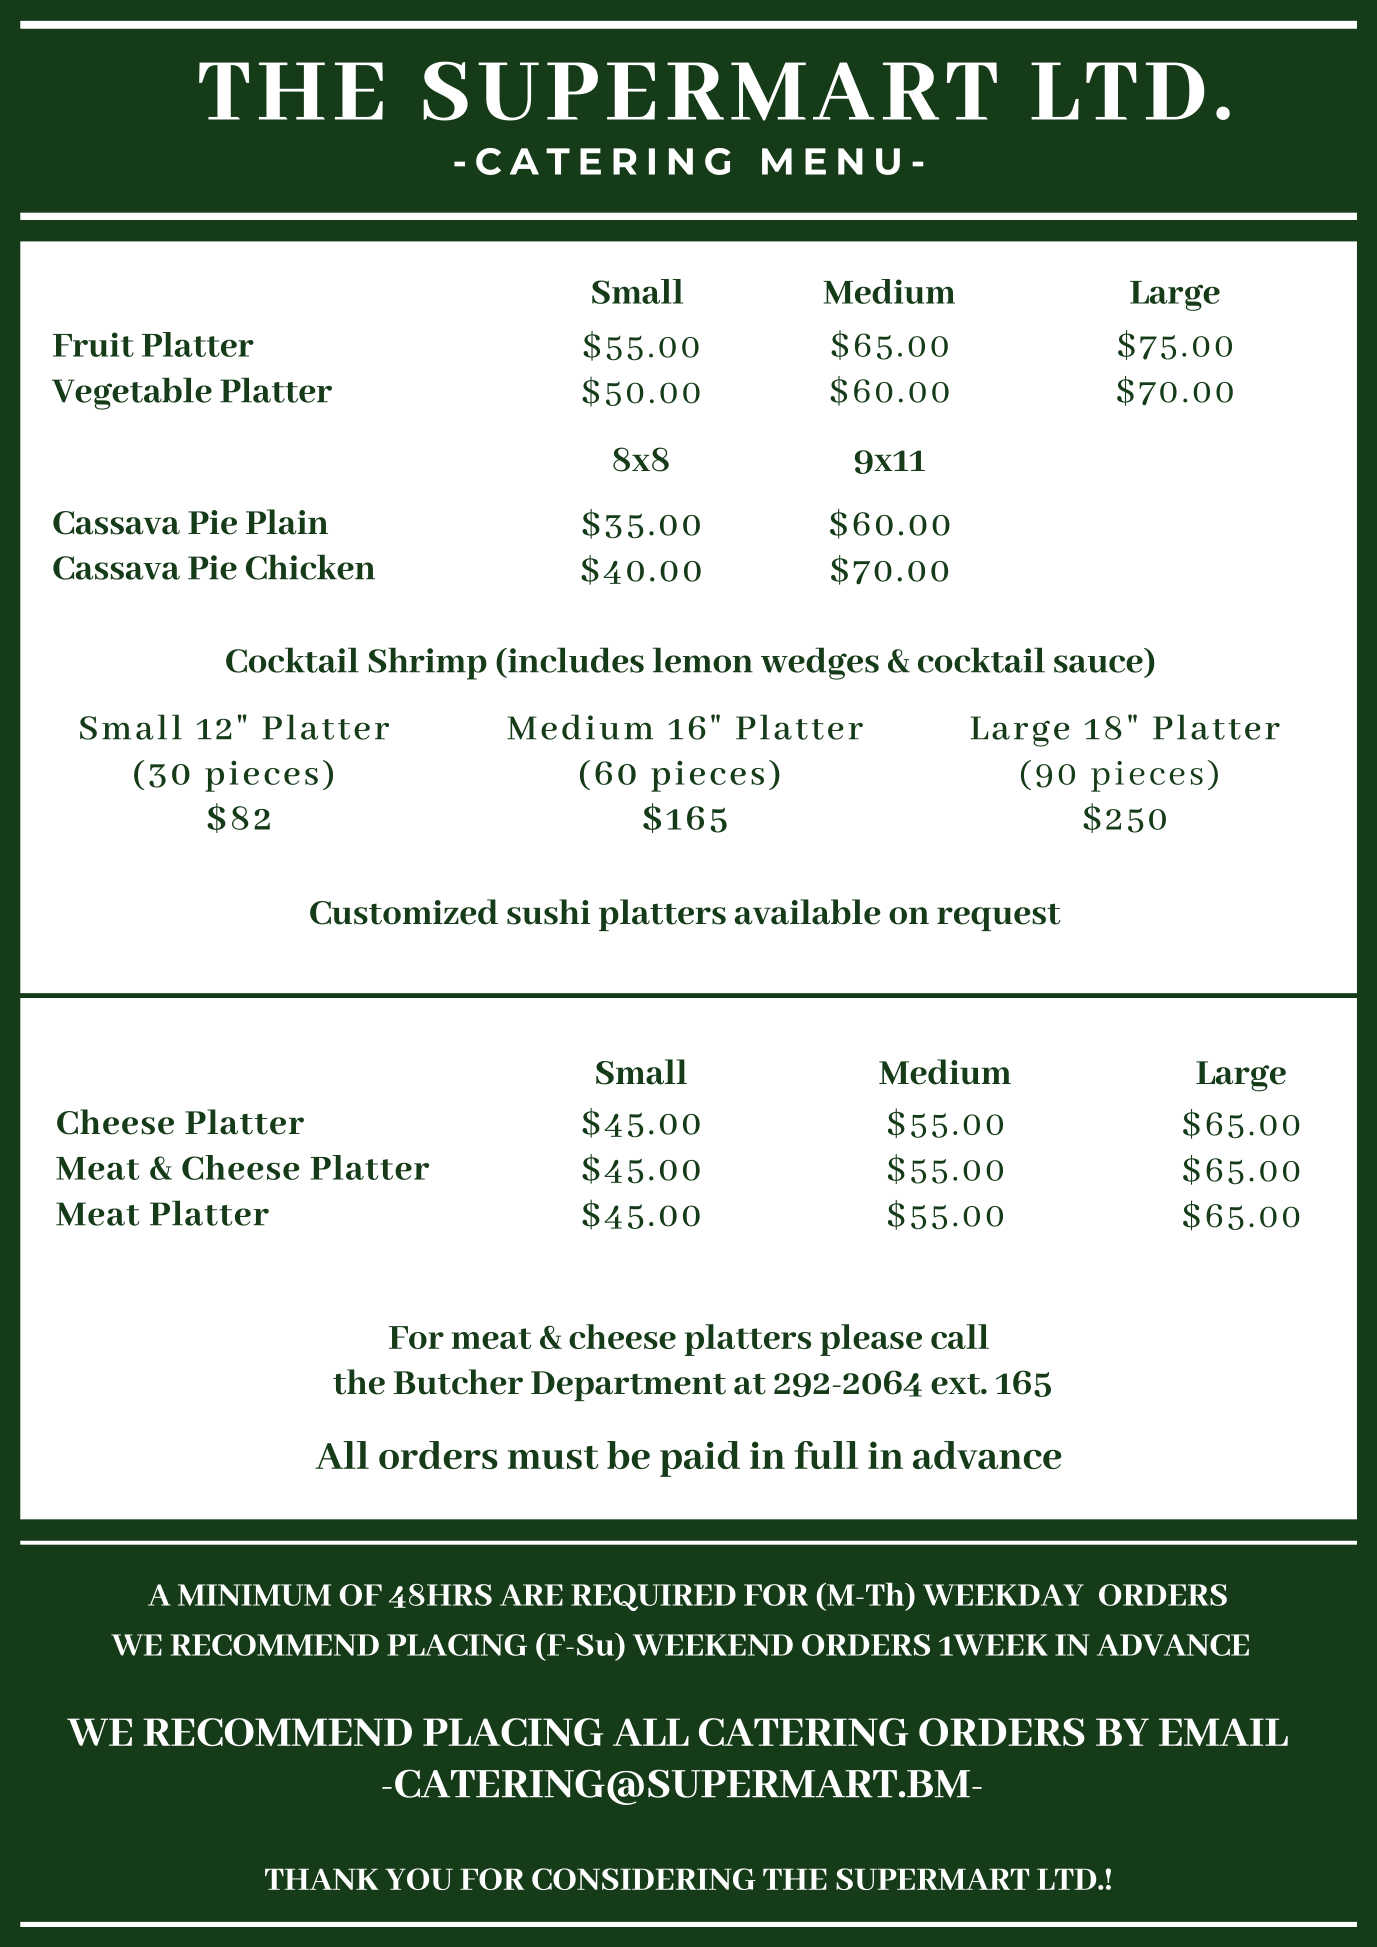 The height and width of the page is (1947, 1377). Describe the element at coordinates (322, 1879) in the page. I see `THANK` at that location.
